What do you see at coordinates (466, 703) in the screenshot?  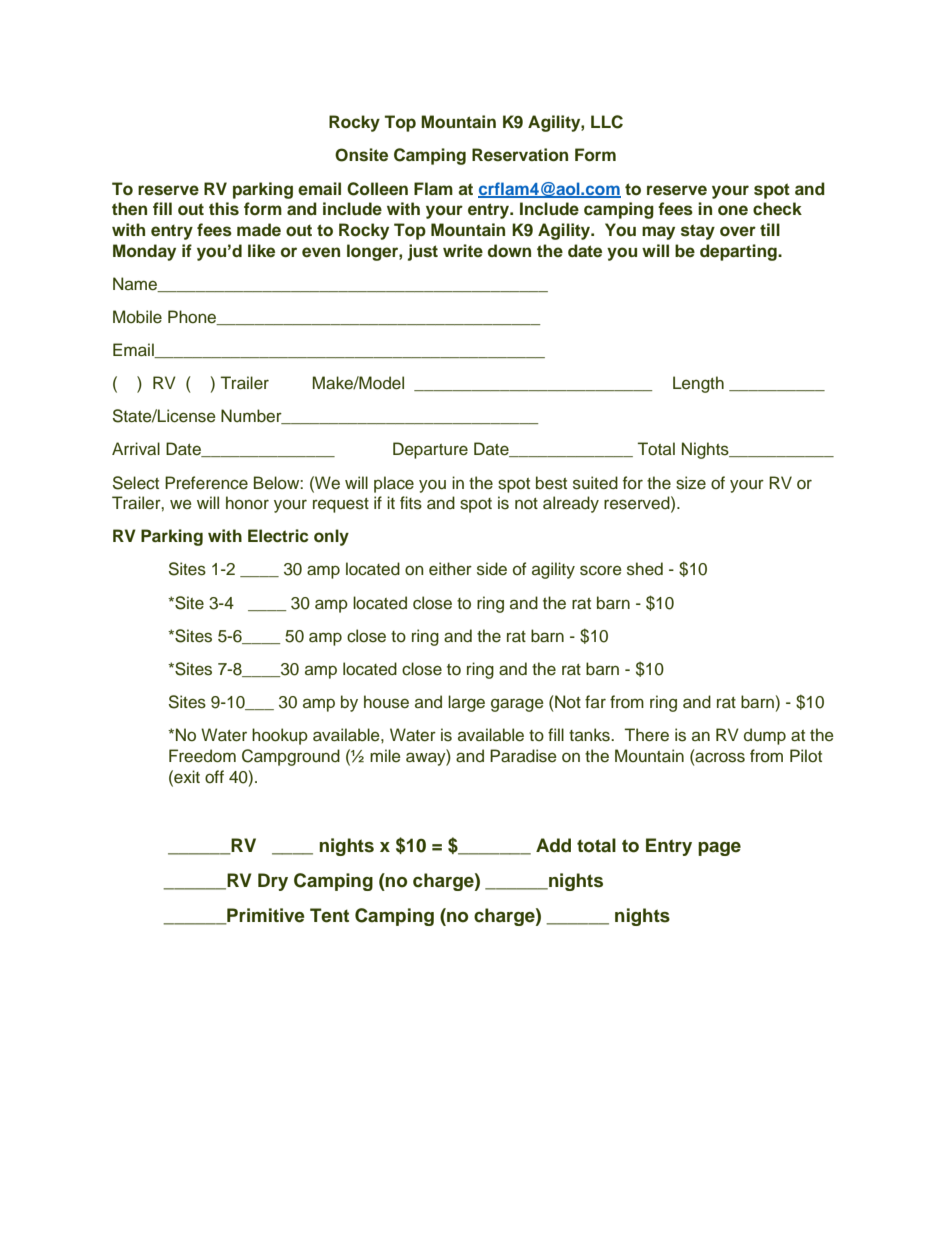 I see `large` at bounding box center [466, 703].
